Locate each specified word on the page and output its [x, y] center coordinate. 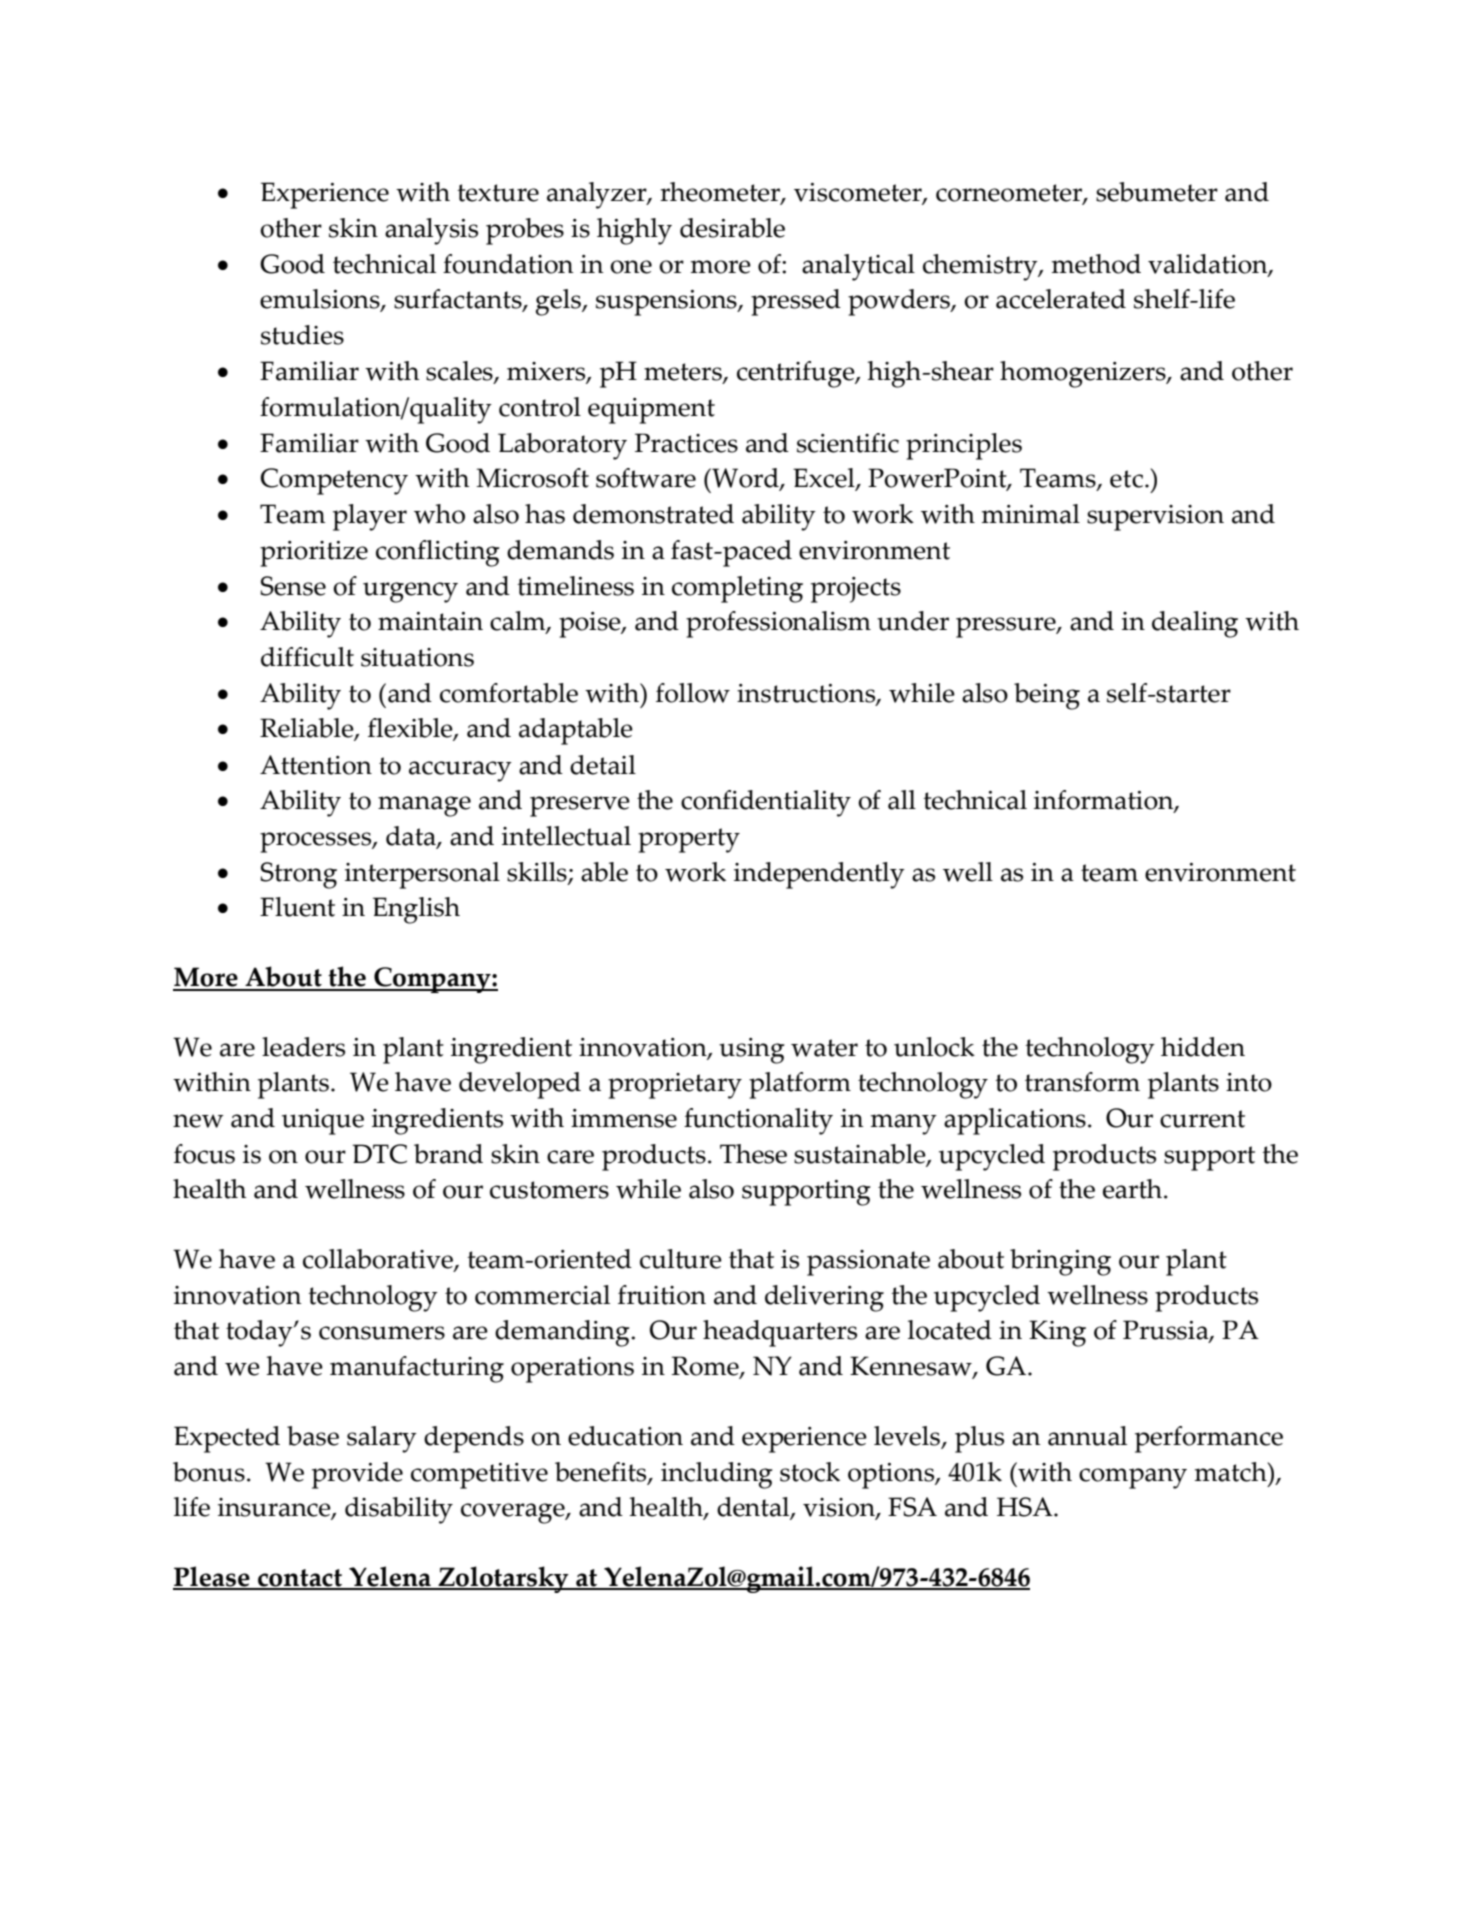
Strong [298, 875]
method [1096, 264]
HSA [1026, 1507]
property [689, 840]
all [902, 800]
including [717, 1475]
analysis [431, 231]
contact [300, 1579]
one [631, 267]
